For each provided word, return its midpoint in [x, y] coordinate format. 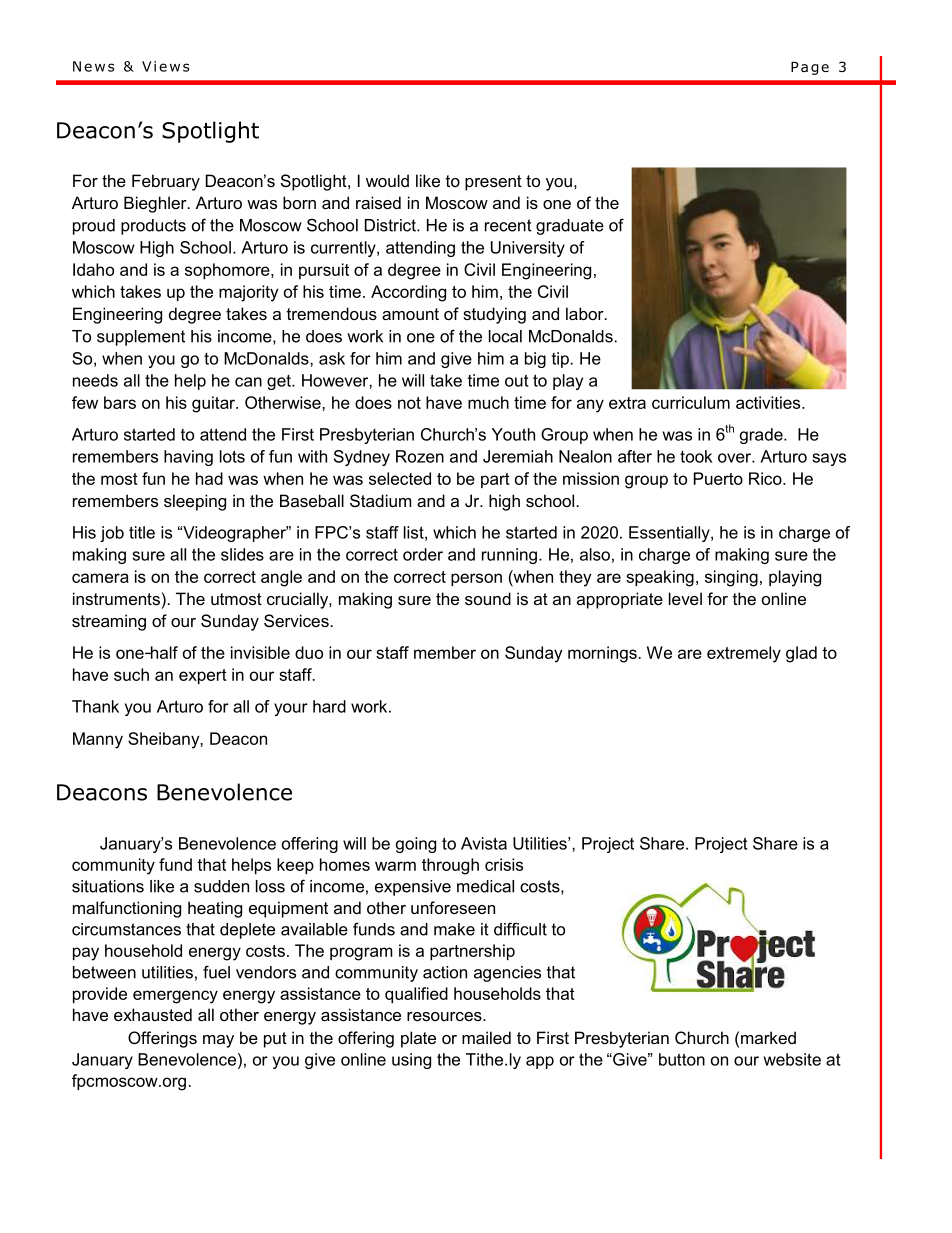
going [416, 845]
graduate [570, 227]
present [493, 183]
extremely [744, 654]
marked [768, 1037]
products [153, 227]
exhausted [153, 1014]
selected [400, 478]
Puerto [718, 478]
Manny [98, 740]
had [209, 478]
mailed [486, 1037]
